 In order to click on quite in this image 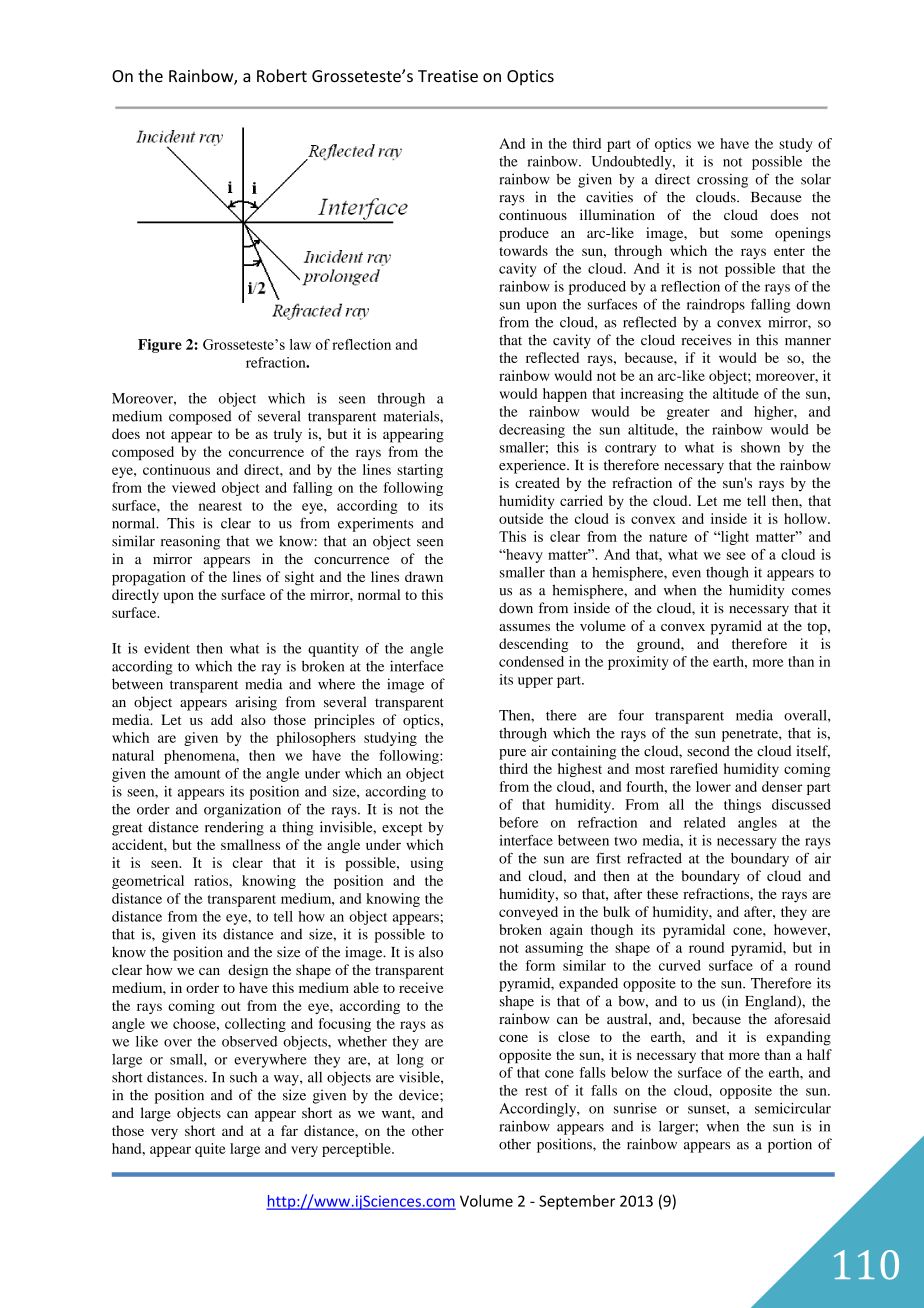, I will do `click(210, 1150)`.
